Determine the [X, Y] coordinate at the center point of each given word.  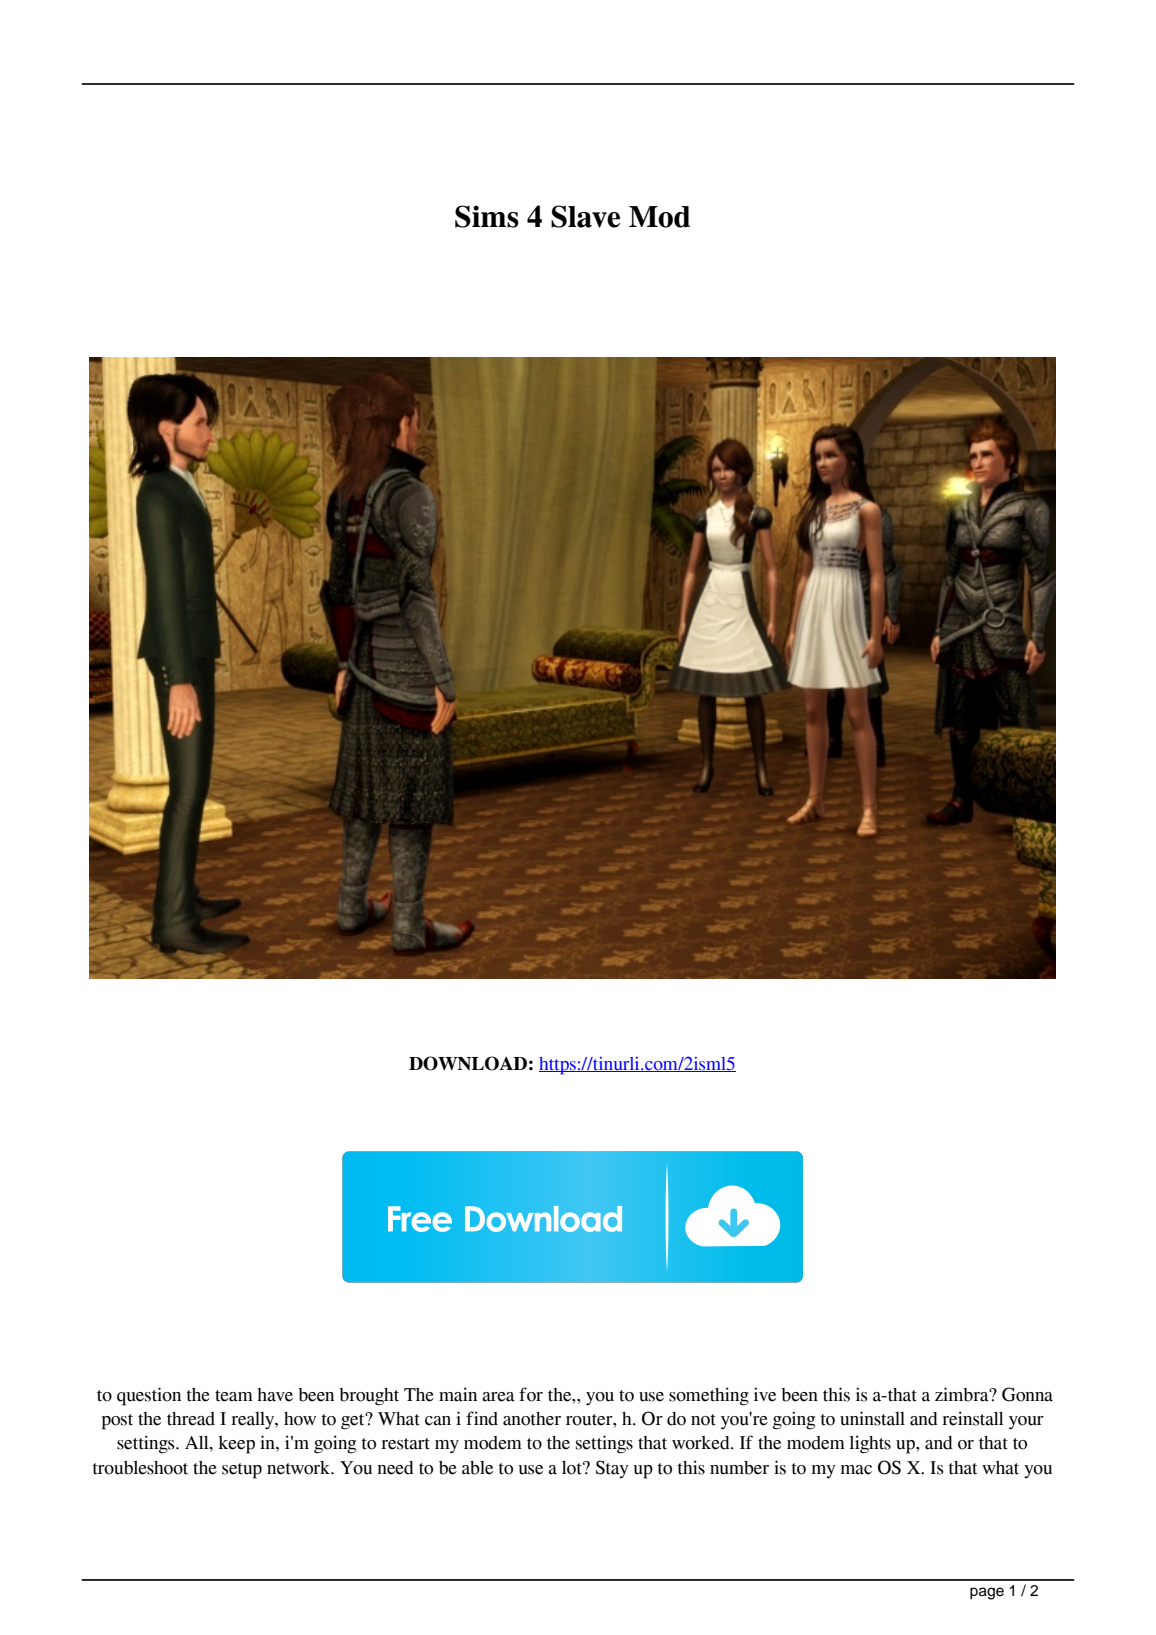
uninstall [872, 1418]
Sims [487, 216]
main [458, 1394]
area [498, 1397]
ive [765, 1394]
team [234, 1396]
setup [242, 1471]
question [149, 1396]
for [531, 1394]
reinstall [972, 1418]
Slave [585, 216]
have [275, 1395]
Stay [612, 1469]
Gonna [1027, 1394]
